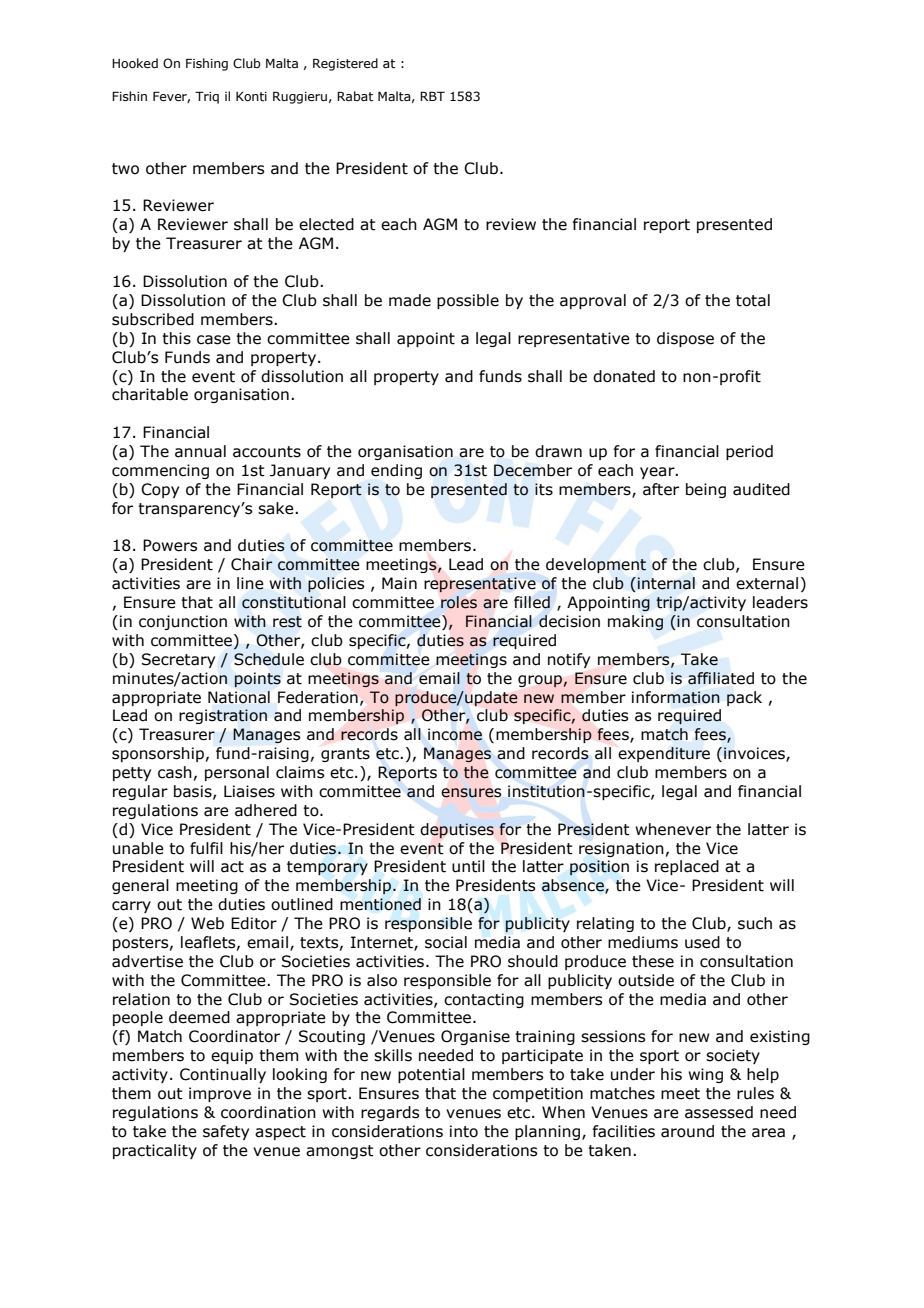  I want to click on safety, so click(226, 1132).
